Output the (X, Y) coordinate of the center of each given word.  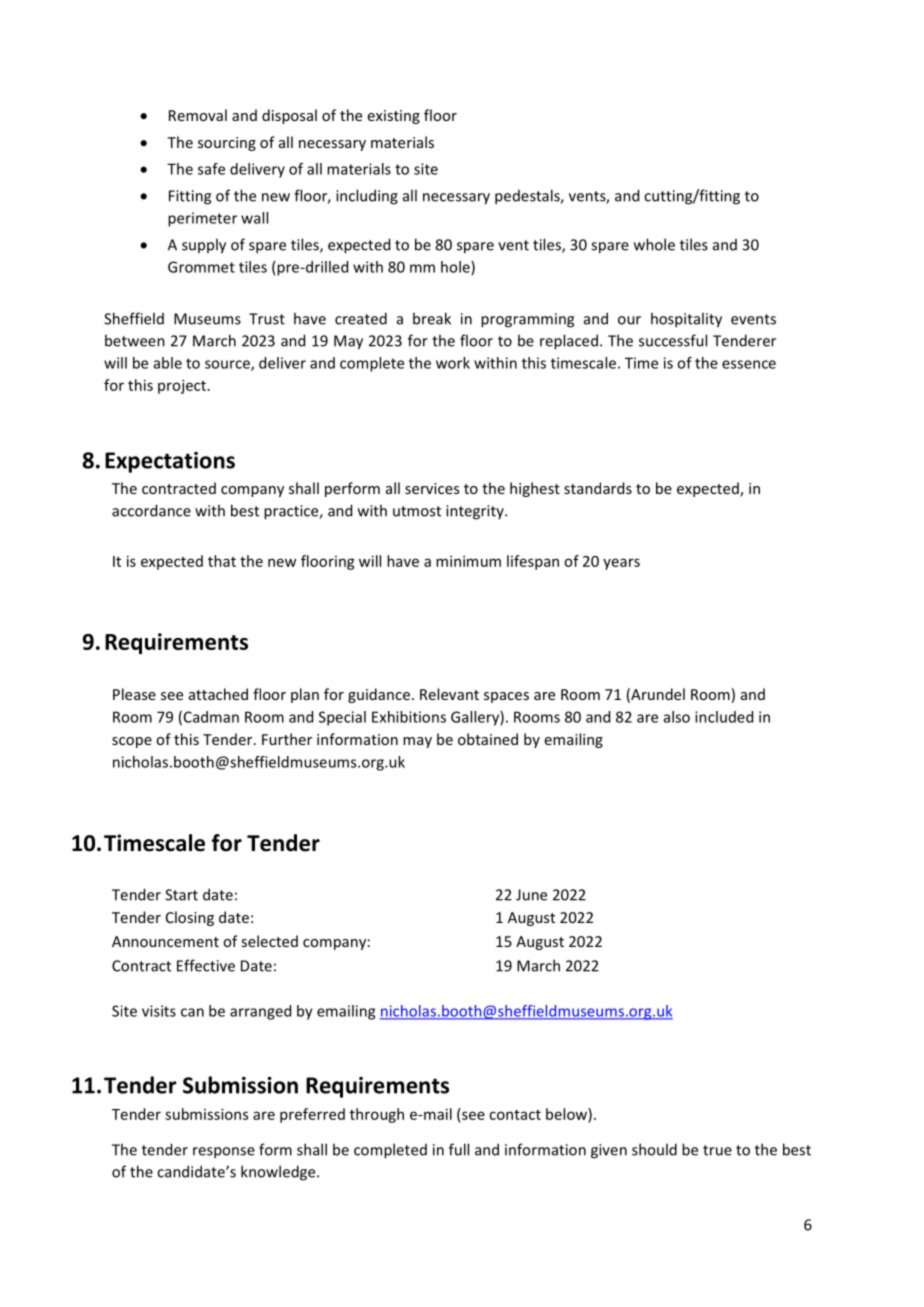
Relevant (449, 694)
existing (394, 117)
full (459, 1149)
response (224, 1153)
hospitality (686, 320)
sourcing (227, 144)
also (677, 717)
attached (218, 694)
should (654, 1149)
